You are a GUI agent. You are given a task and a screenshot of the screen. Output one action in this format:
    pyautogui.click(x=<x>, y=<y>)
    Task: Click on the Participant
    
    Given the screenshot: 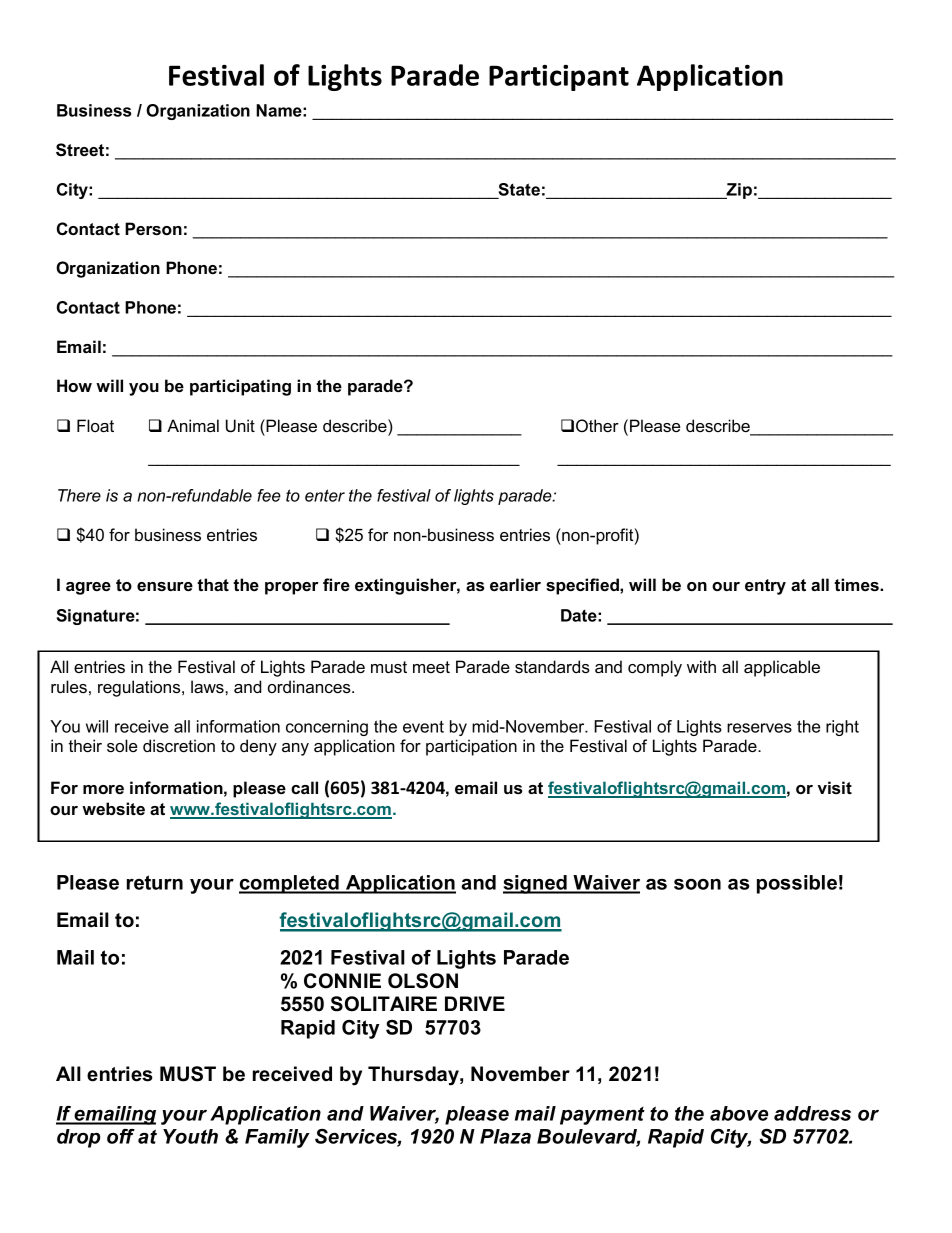 What is the action you would take?
    pyautogui.click(x=559, y=78)
